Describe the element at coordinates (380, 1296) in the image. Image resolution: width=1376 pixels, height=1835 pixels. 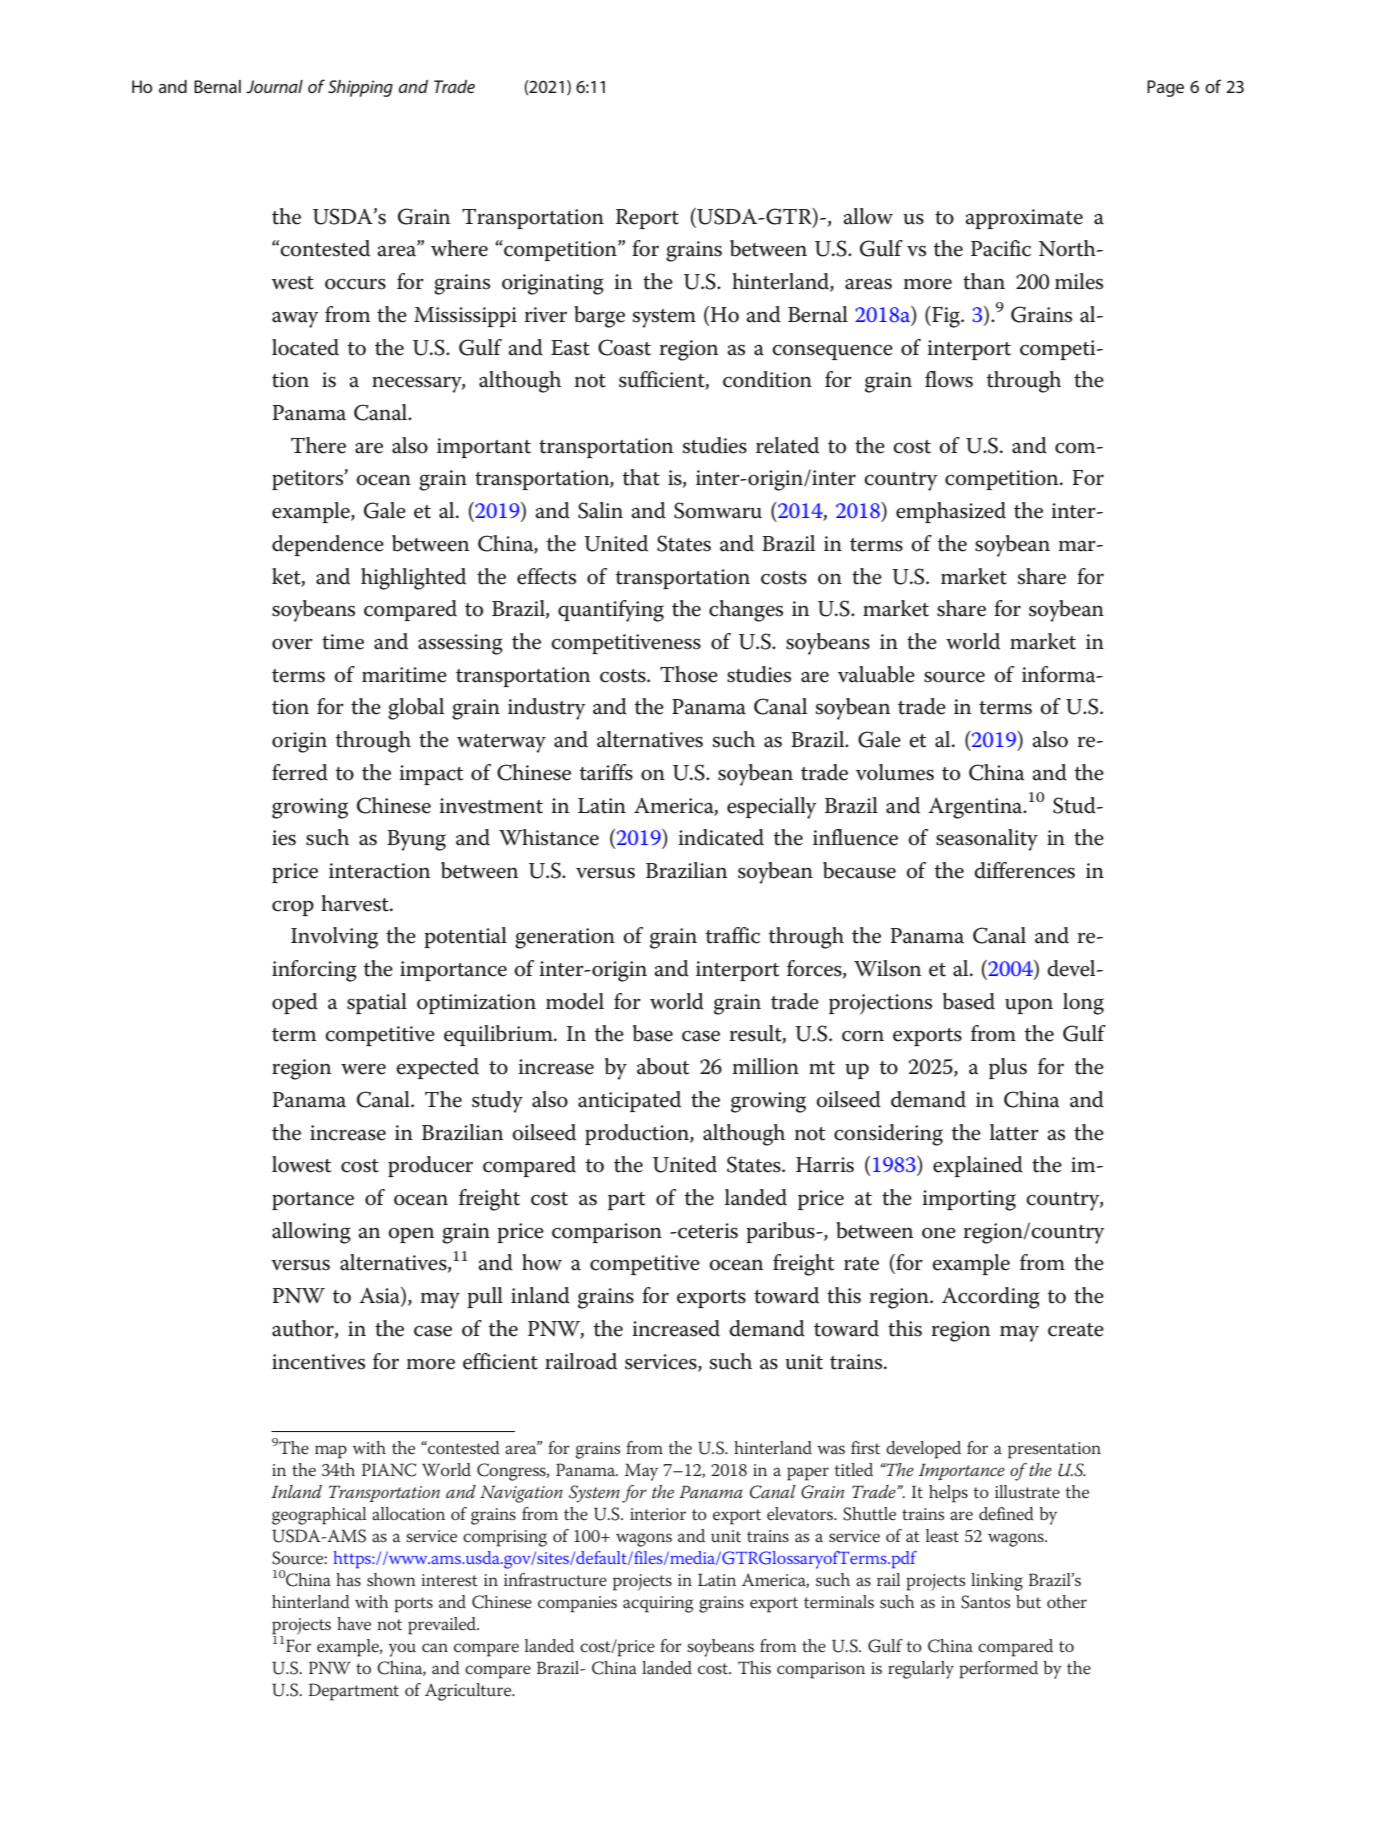
I see `Asia` at that location.
